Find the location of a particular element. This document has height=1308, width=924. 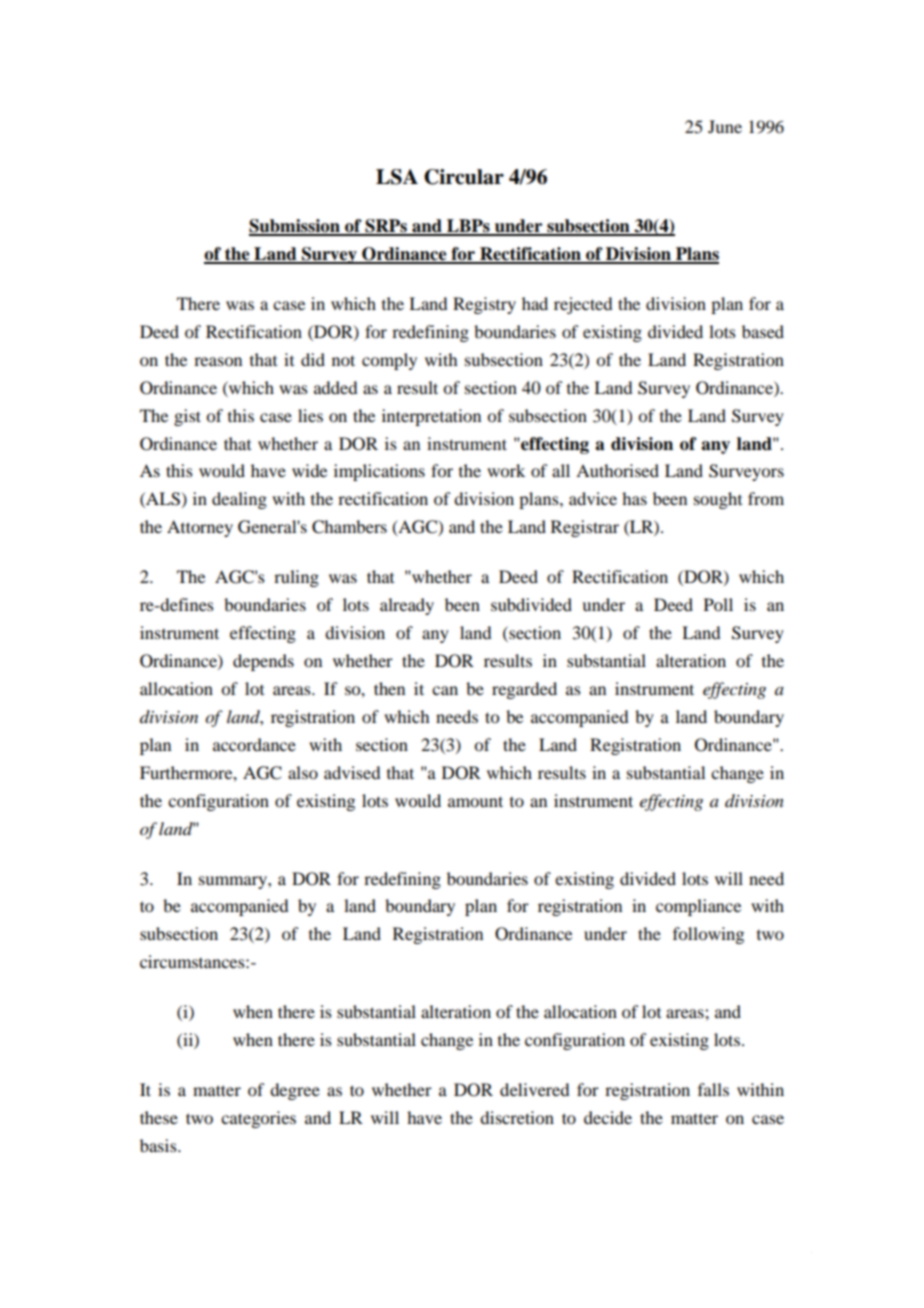

Submission is located at coordinates (295, 227).
